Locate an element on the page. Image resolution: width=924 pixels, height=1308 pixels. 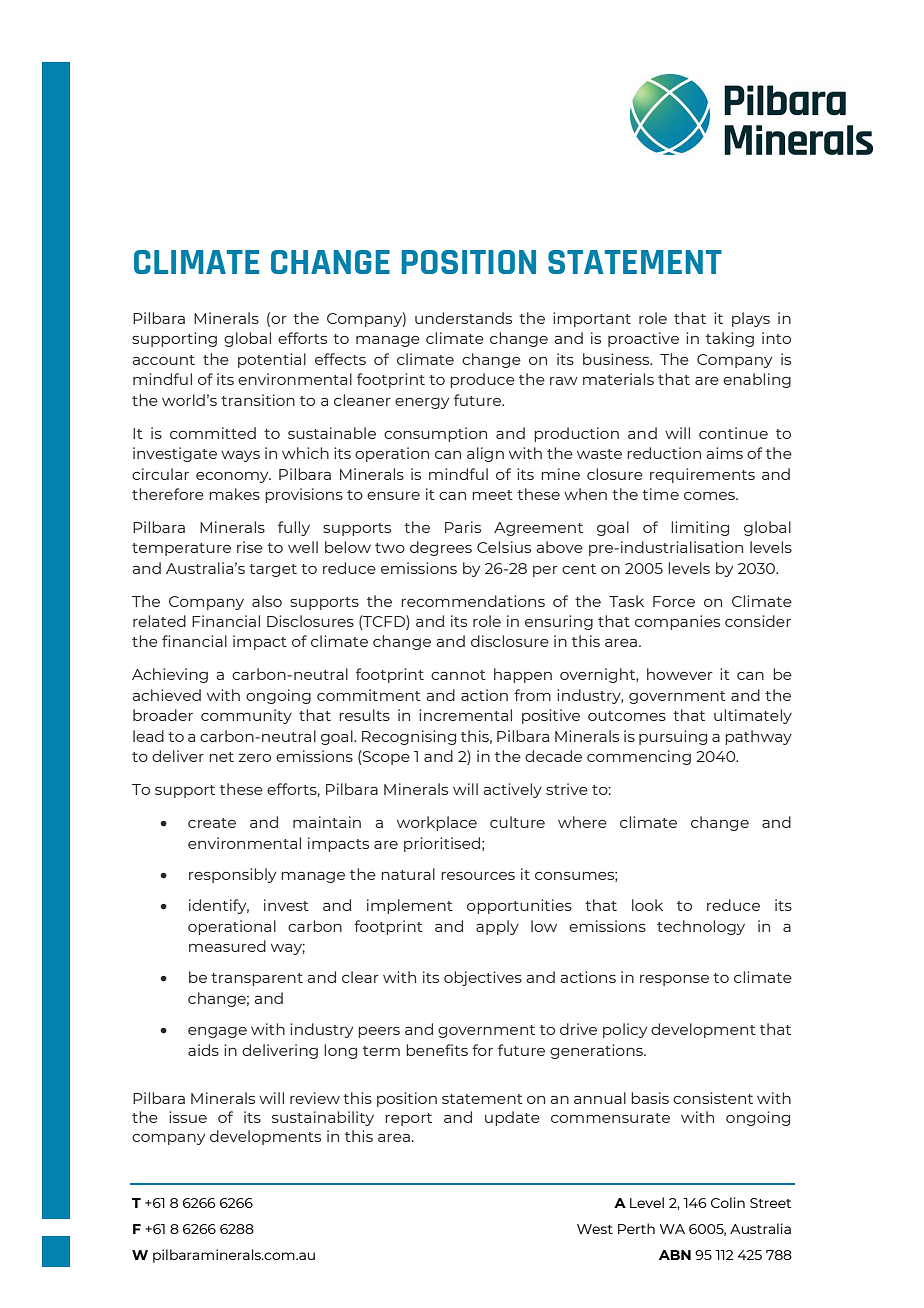
understands is located at coordinates (463, 318).
